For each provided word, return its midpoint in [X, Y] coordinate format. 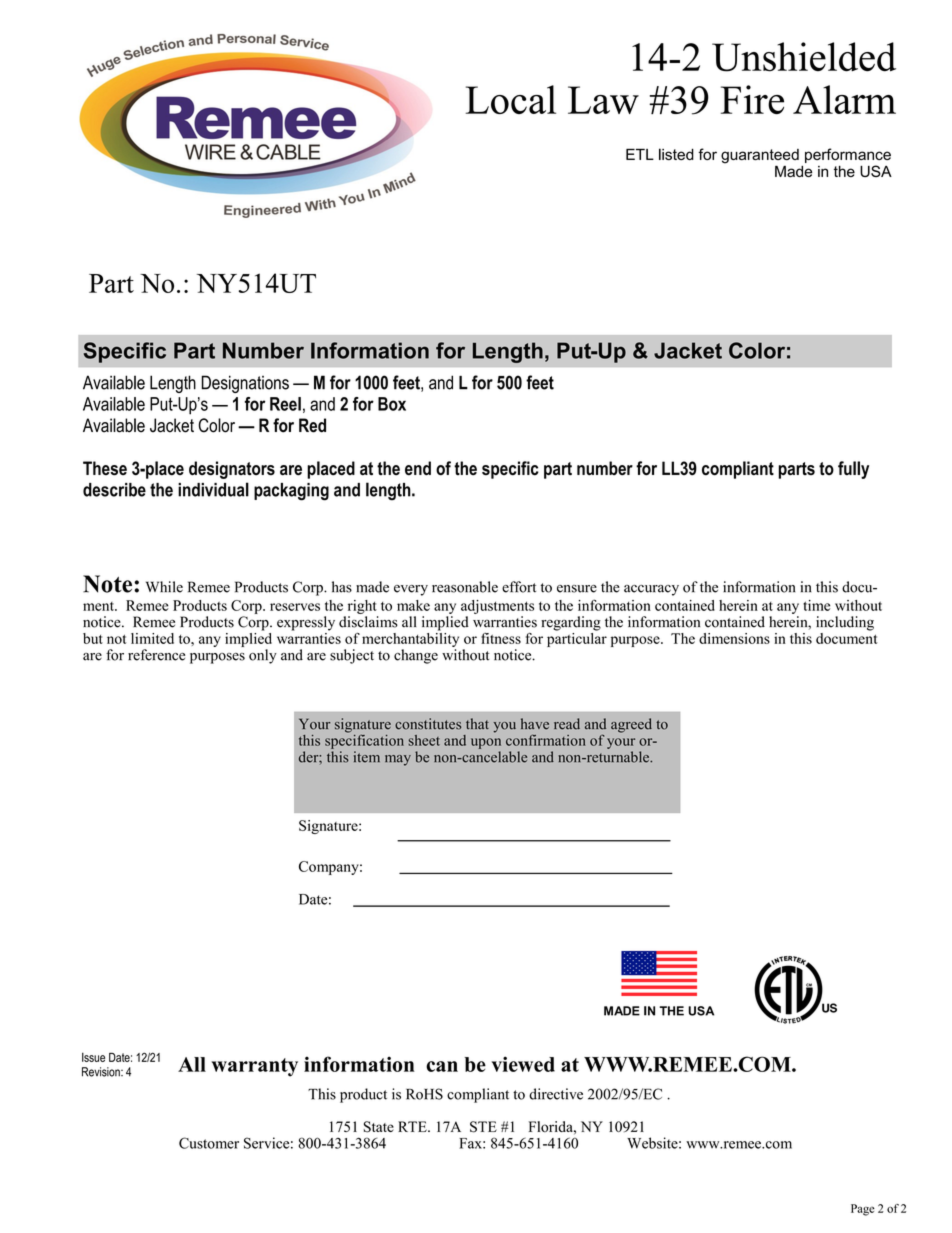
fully [853, 470]
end [418, 468]
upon [486, 743]
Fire [752, 99]
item [367, 757]
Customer [209, 1143]
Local [511, 99]
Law [603, 100]
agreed [631, 725]
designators [232, 470]
